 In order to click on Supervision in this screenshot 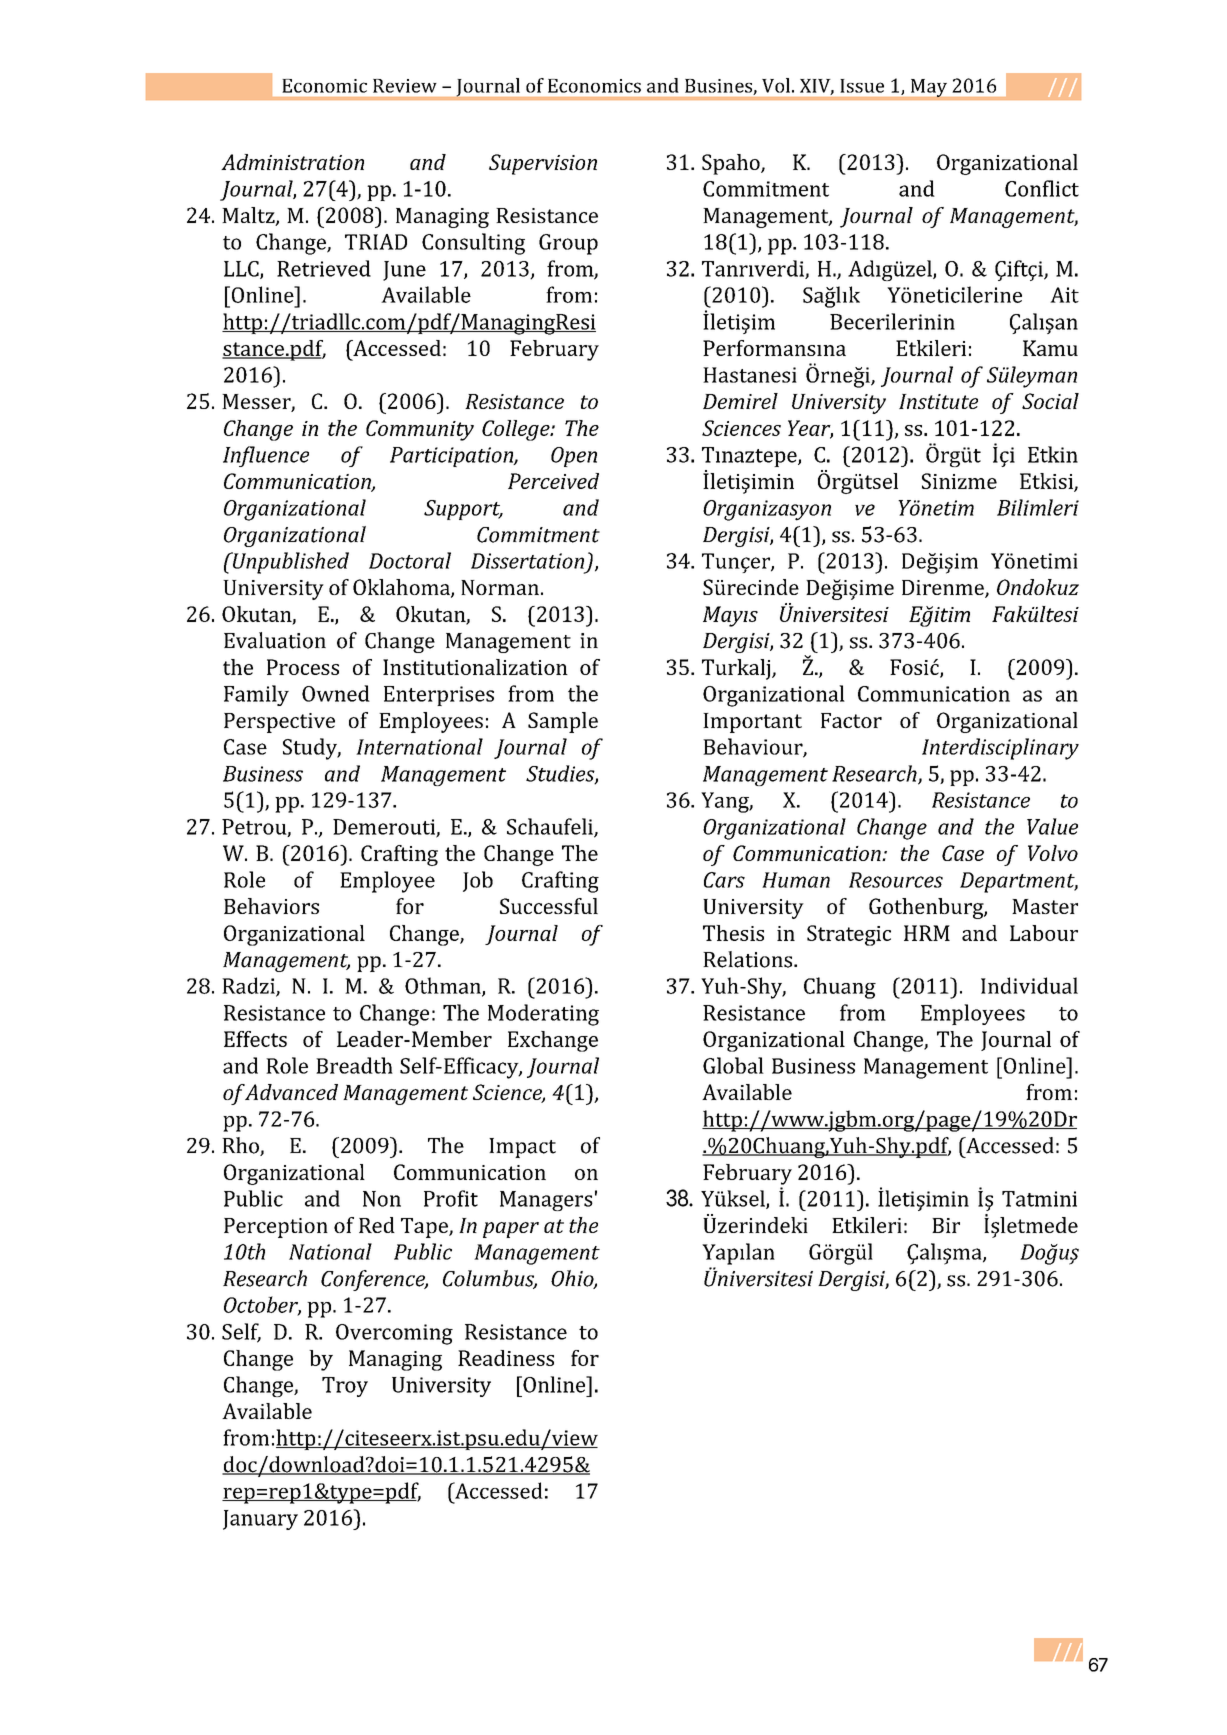, I will do `click(543, 164)`.
